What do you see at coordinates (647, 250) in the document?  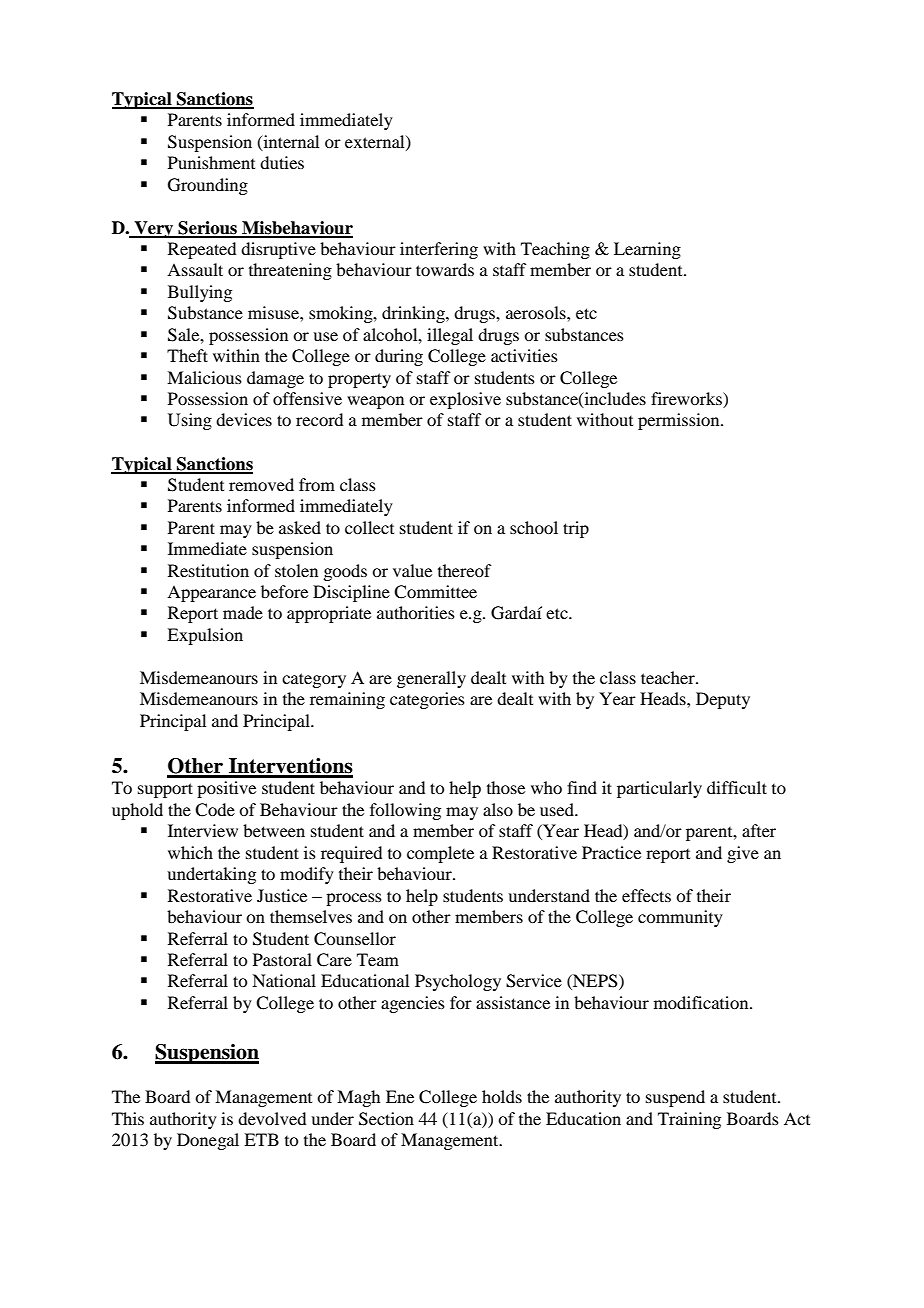 I see `Learning` at bounding box center [647, 250].
